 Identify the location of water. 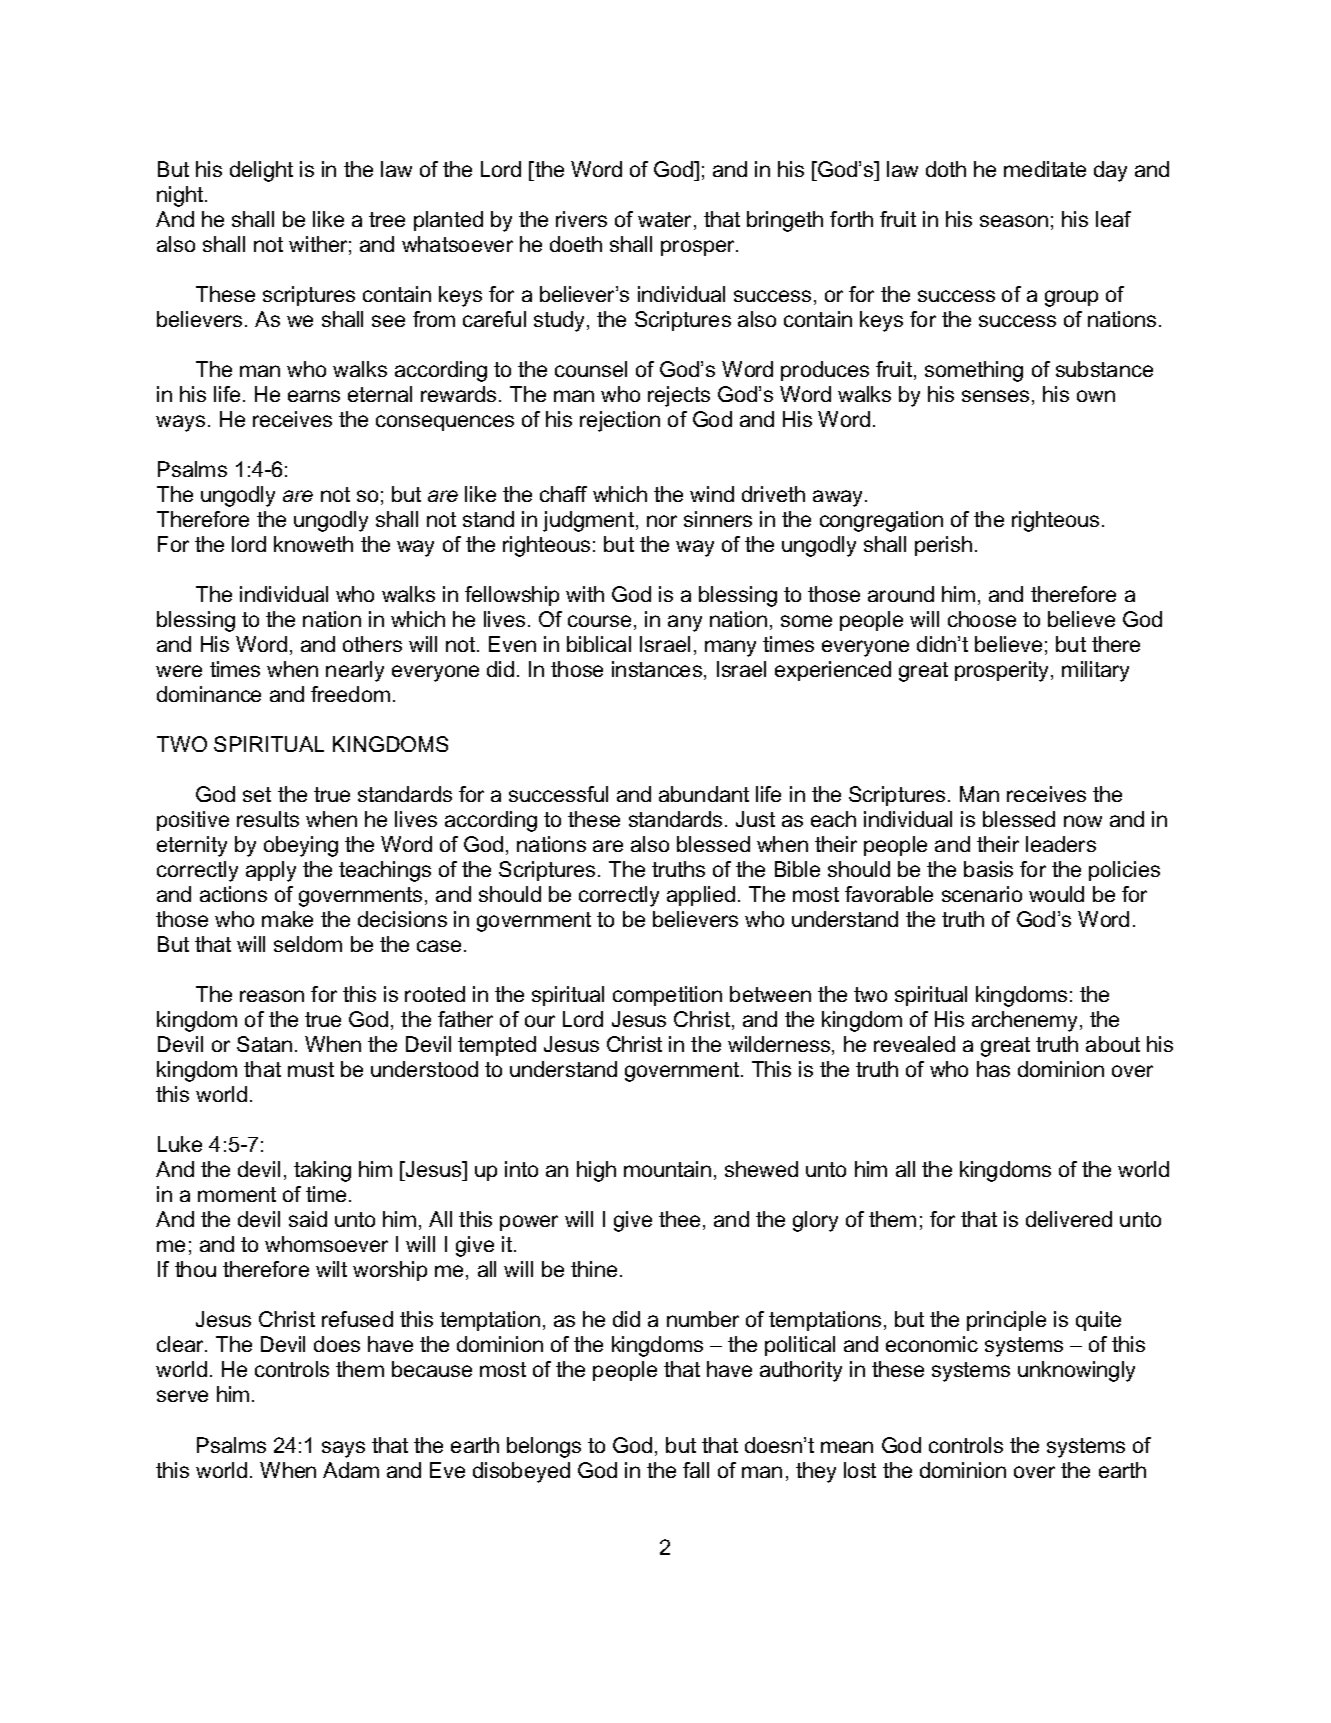
(666, 221).
